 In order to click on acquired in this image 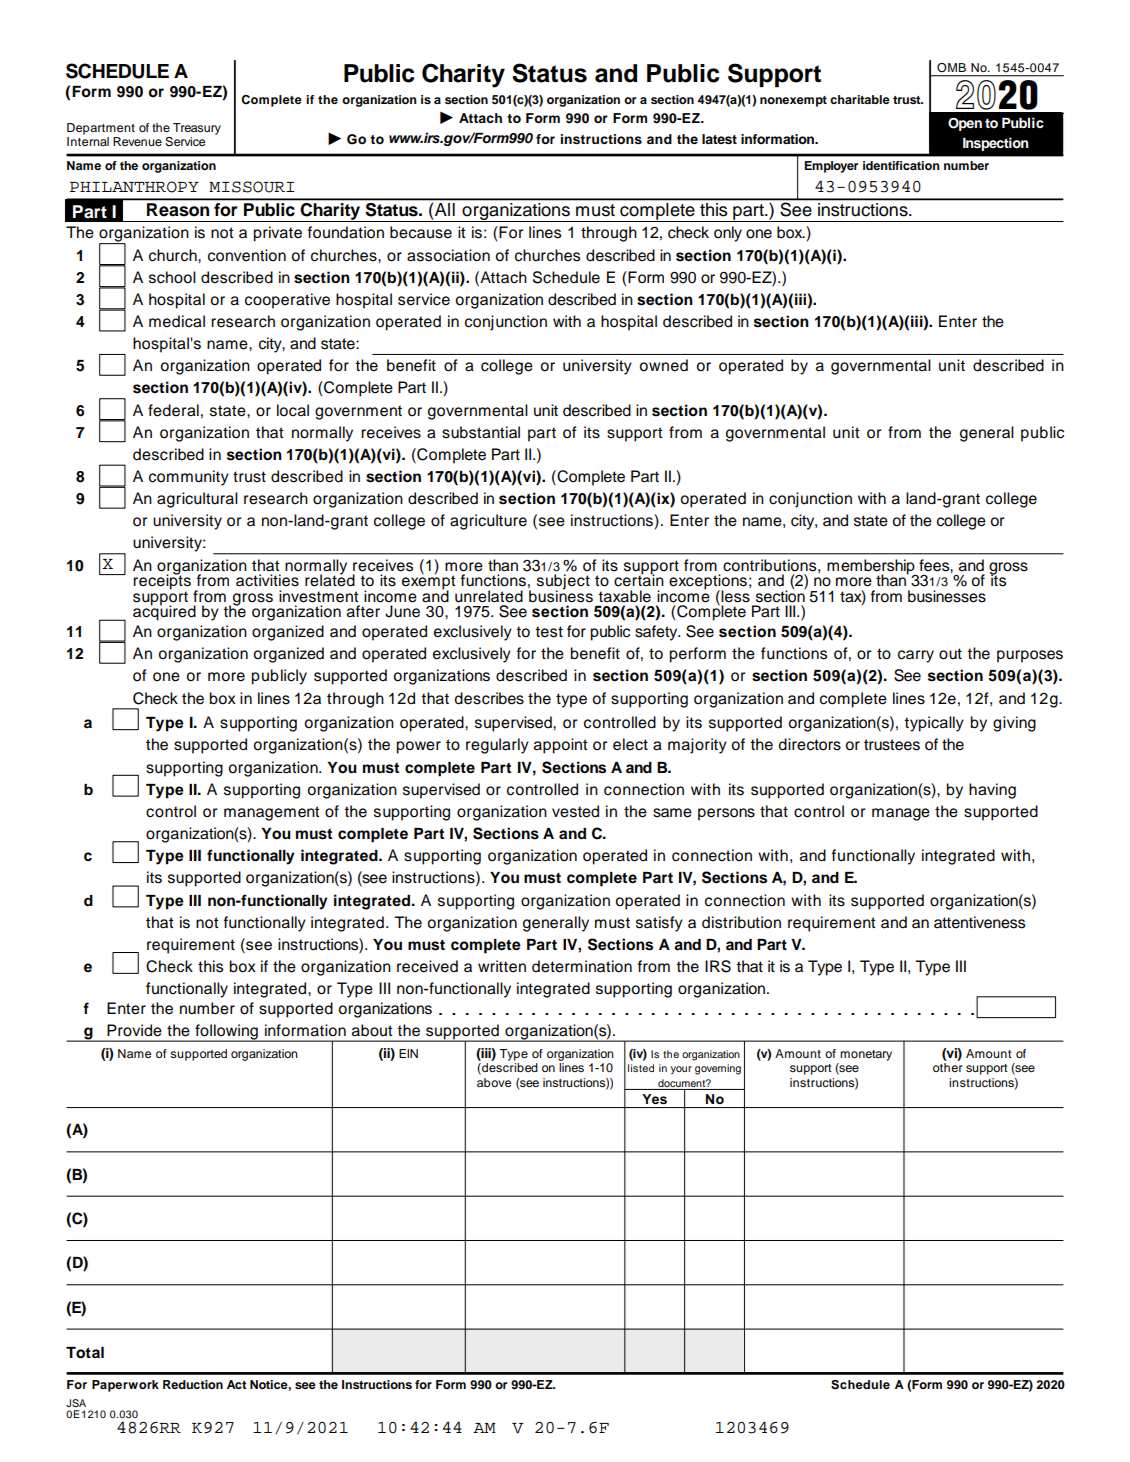, I will do `click(164, 612)`.
